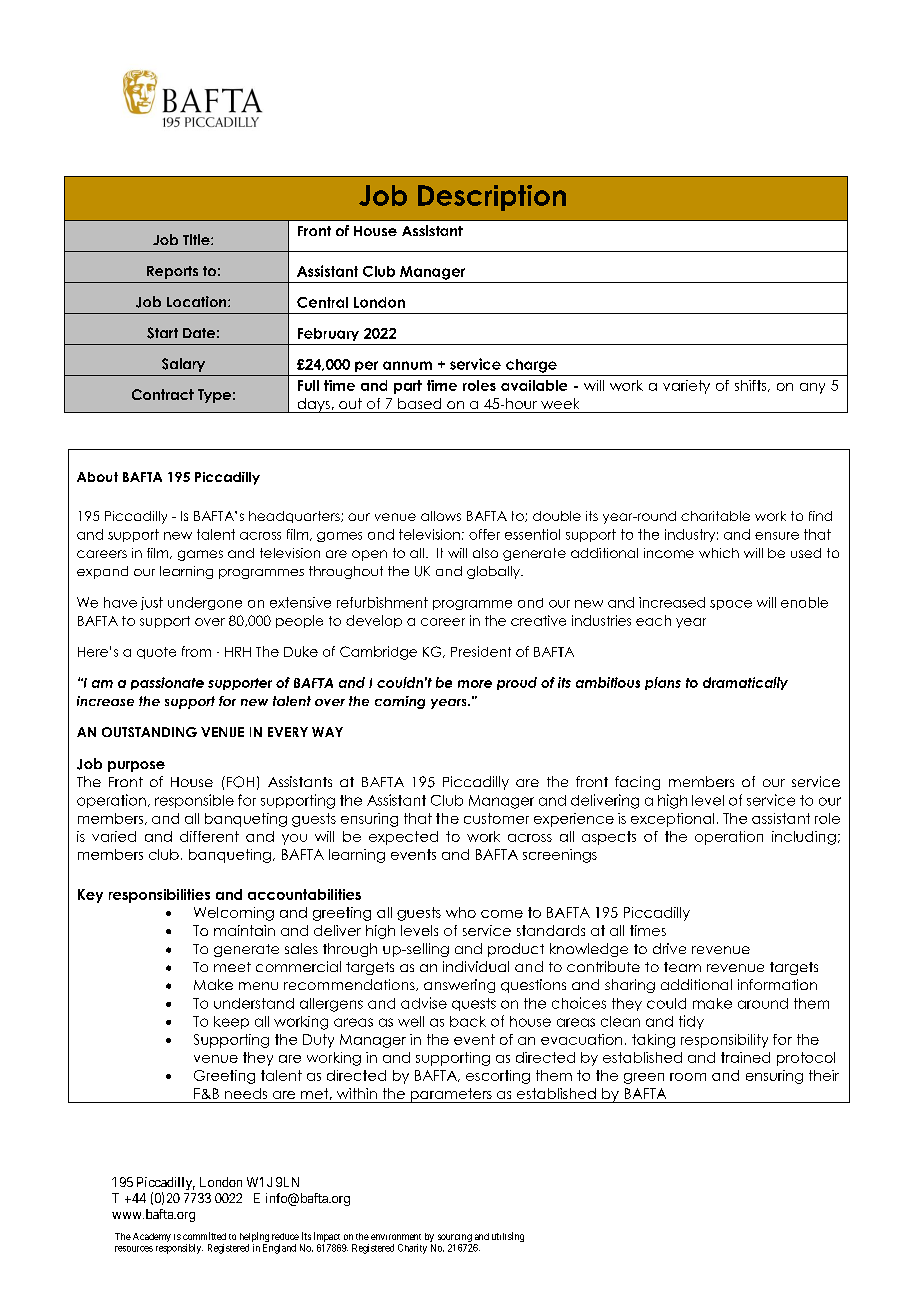 This image has width=924, height=1309. What do you see at coordinates (752, 386) in the image?
I see `shifts` at bounding box center [752, 386].
